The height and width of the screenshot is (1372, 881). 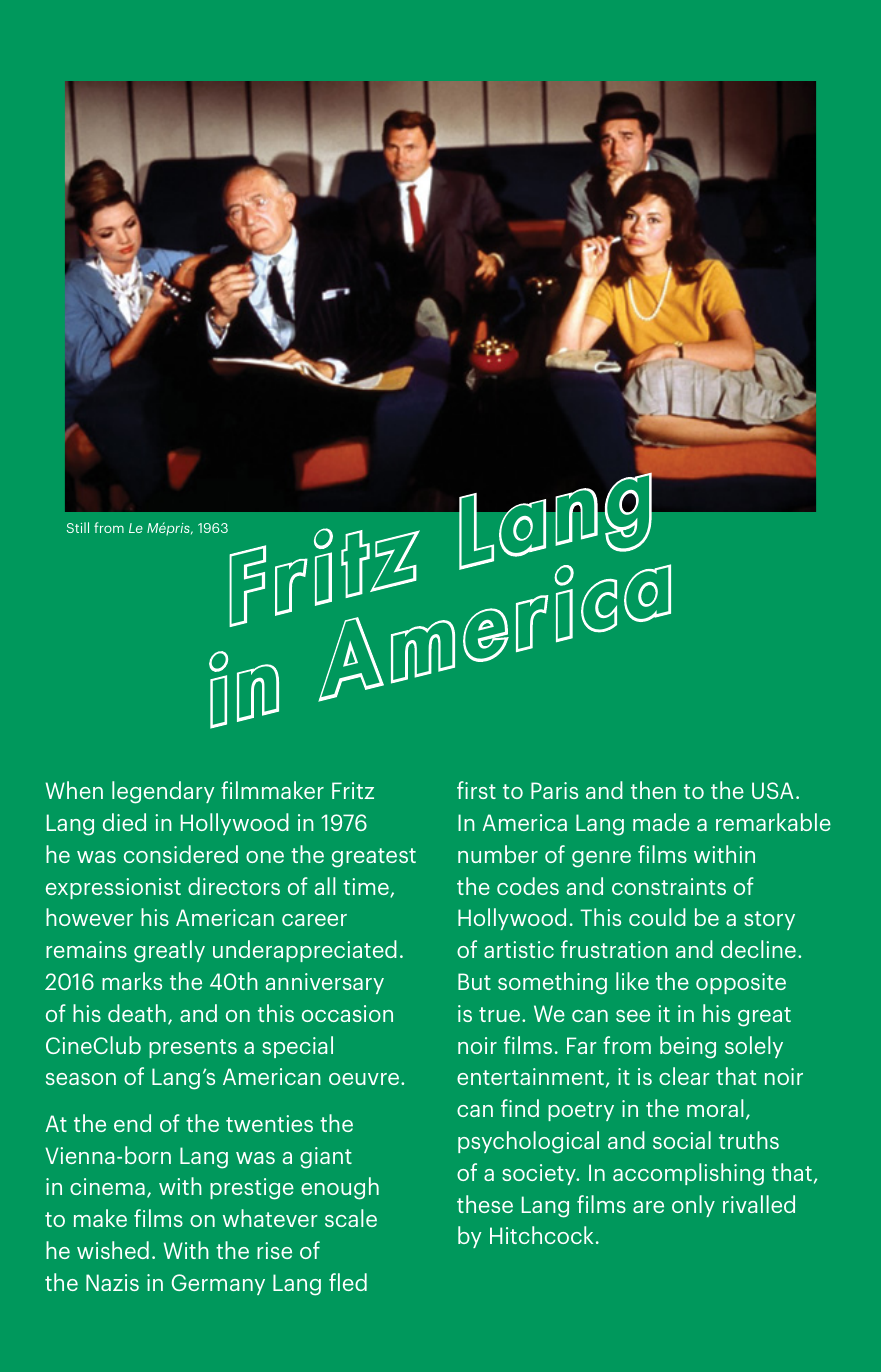 What do you see at coordinates (476, 790) in the screenshot?
I see `first` at bounding box center [476, 790].
